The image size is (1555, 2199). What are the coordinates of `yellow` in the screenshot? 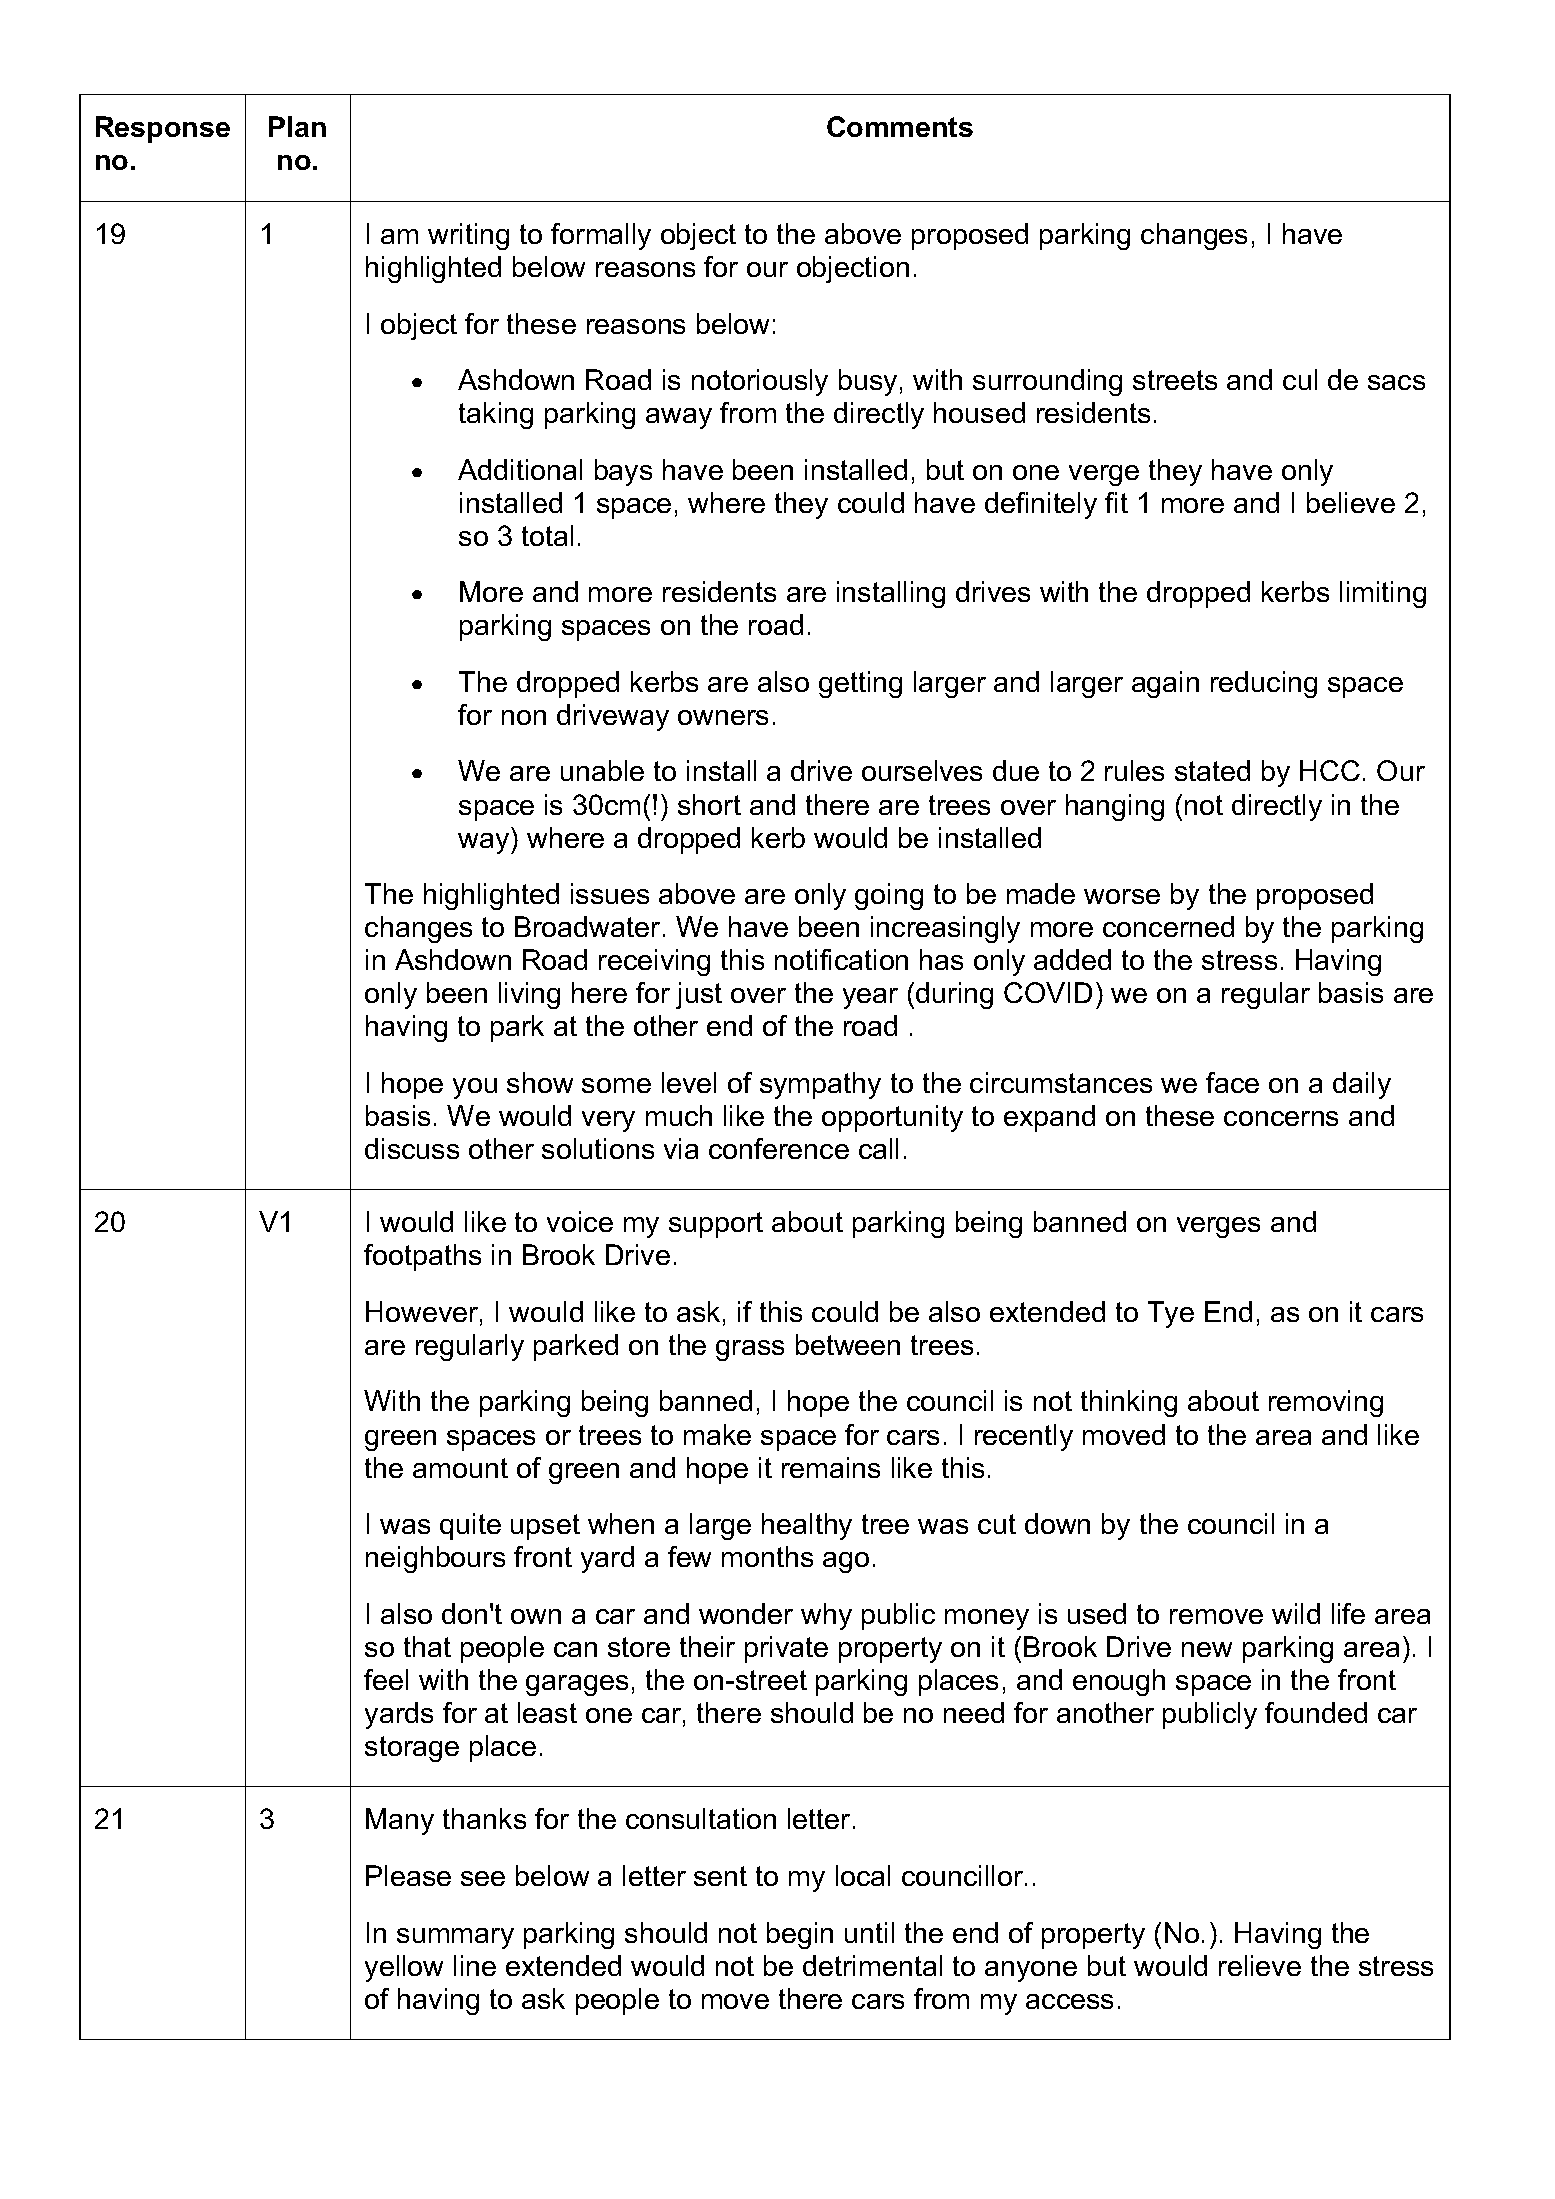 It's located at (404, 1968).
